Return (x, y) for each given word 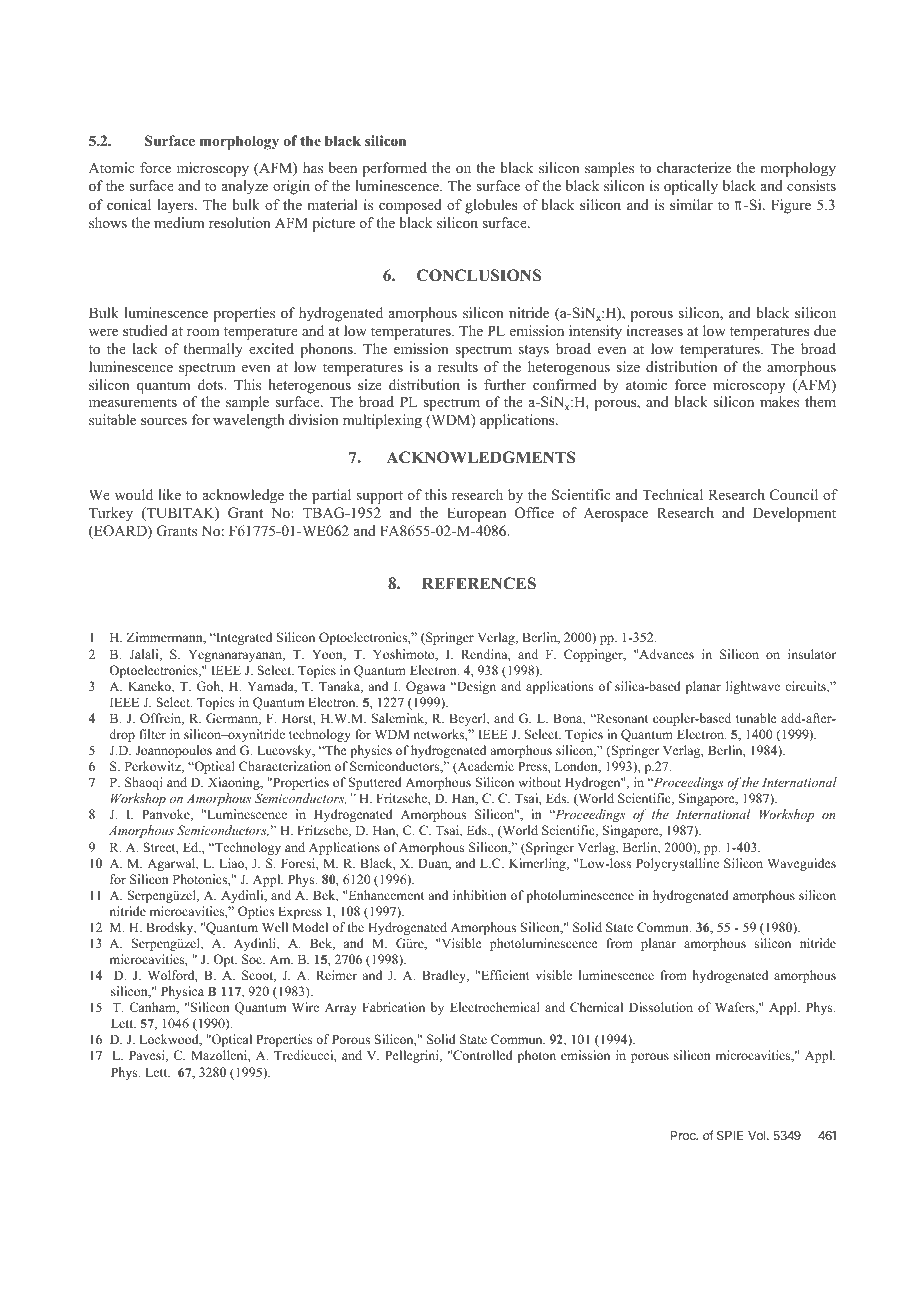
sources (164, 422)
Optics (256, 912)
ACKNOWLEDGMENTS (481, 457)
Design (475, 687)
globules (491, 206)
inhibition (480, 895)
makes (779, 401)
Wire (305, 1007)
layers (176, 206)
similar (691, 204)
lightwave (753, 687)
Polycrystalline (677, 864)
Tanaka (341, 687)
